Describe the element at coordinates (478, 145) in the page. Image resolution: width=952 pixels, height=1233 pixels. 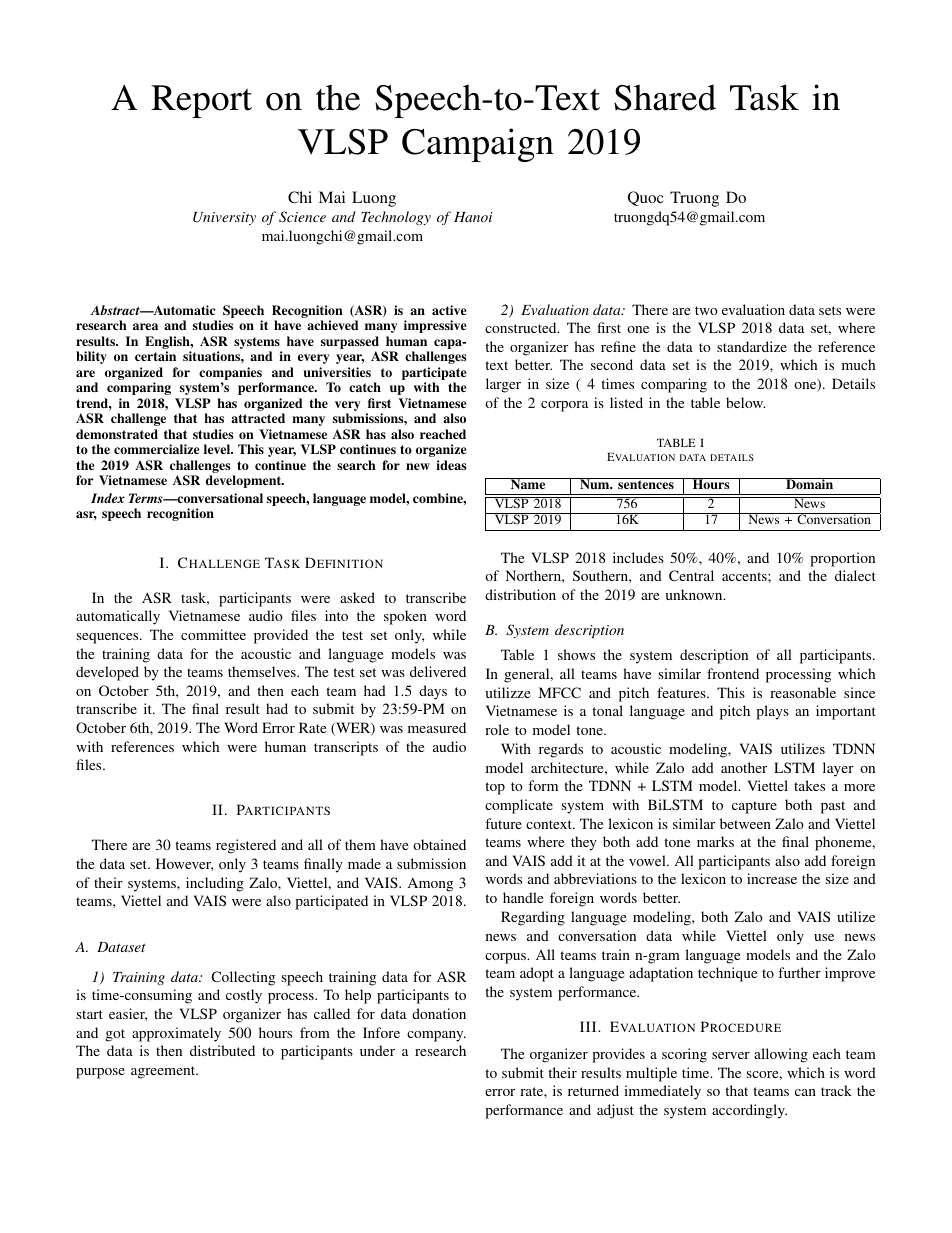
I see `Campaign` at that location.
